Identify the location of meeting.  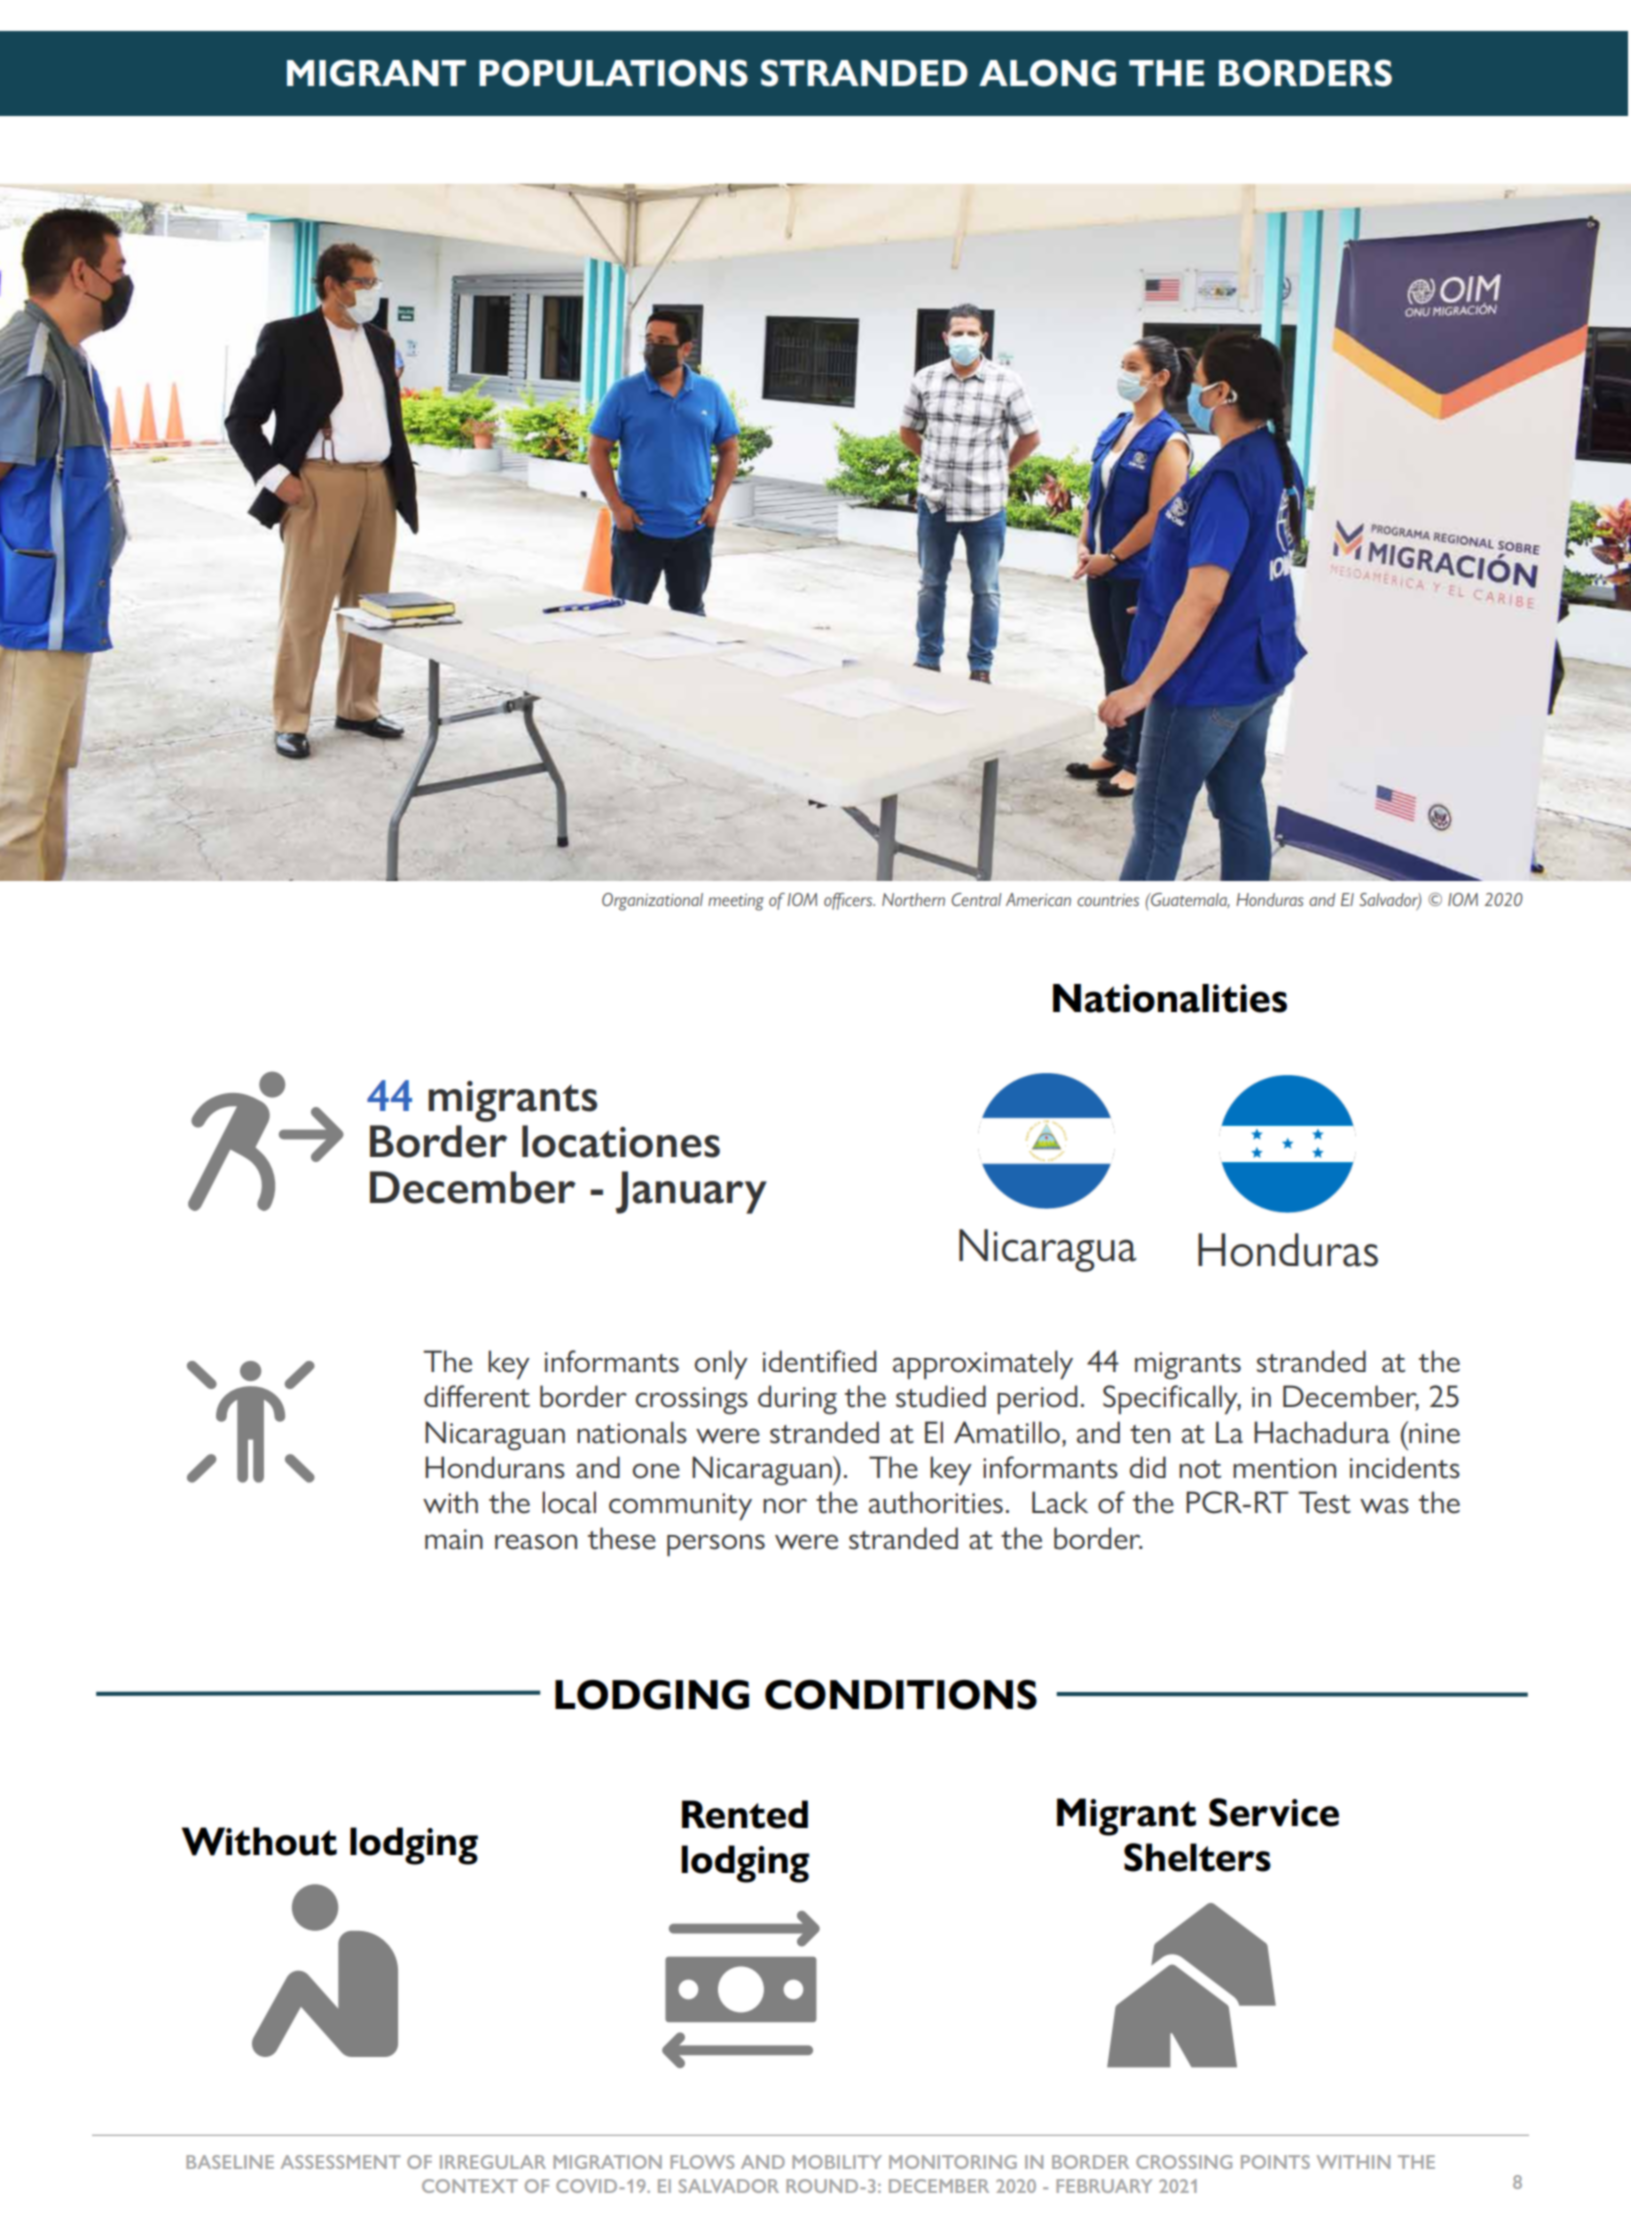
(736, 902).
